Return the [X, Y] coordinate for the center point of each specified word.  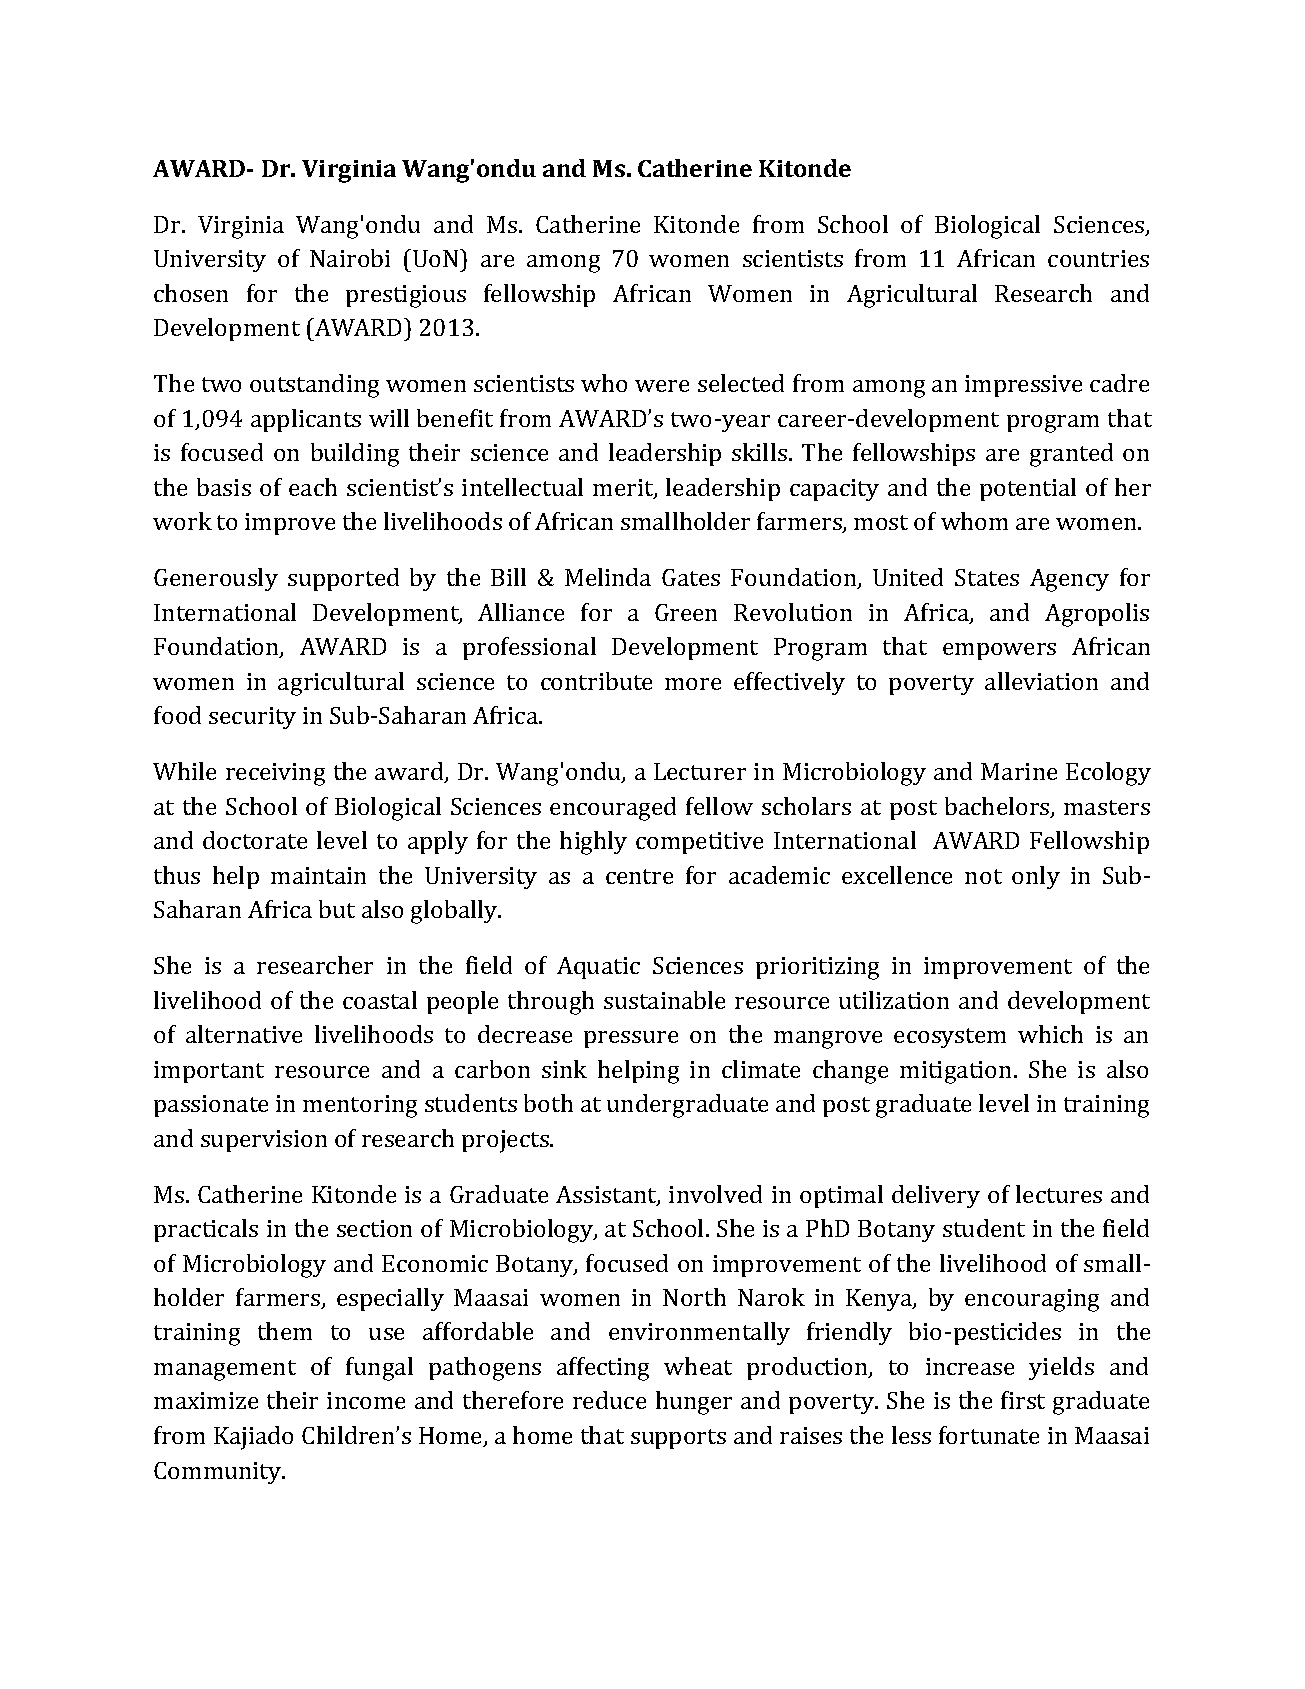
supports [678, 1439]
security [252, 718]
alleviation [1041, 681]
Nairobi [350, 258]
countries [1098, 258]
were [662, 386]
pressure [631, 1039]
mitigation [957, 1072]
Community [219, 1473]
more [693, 684]
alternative [244, 1034]
